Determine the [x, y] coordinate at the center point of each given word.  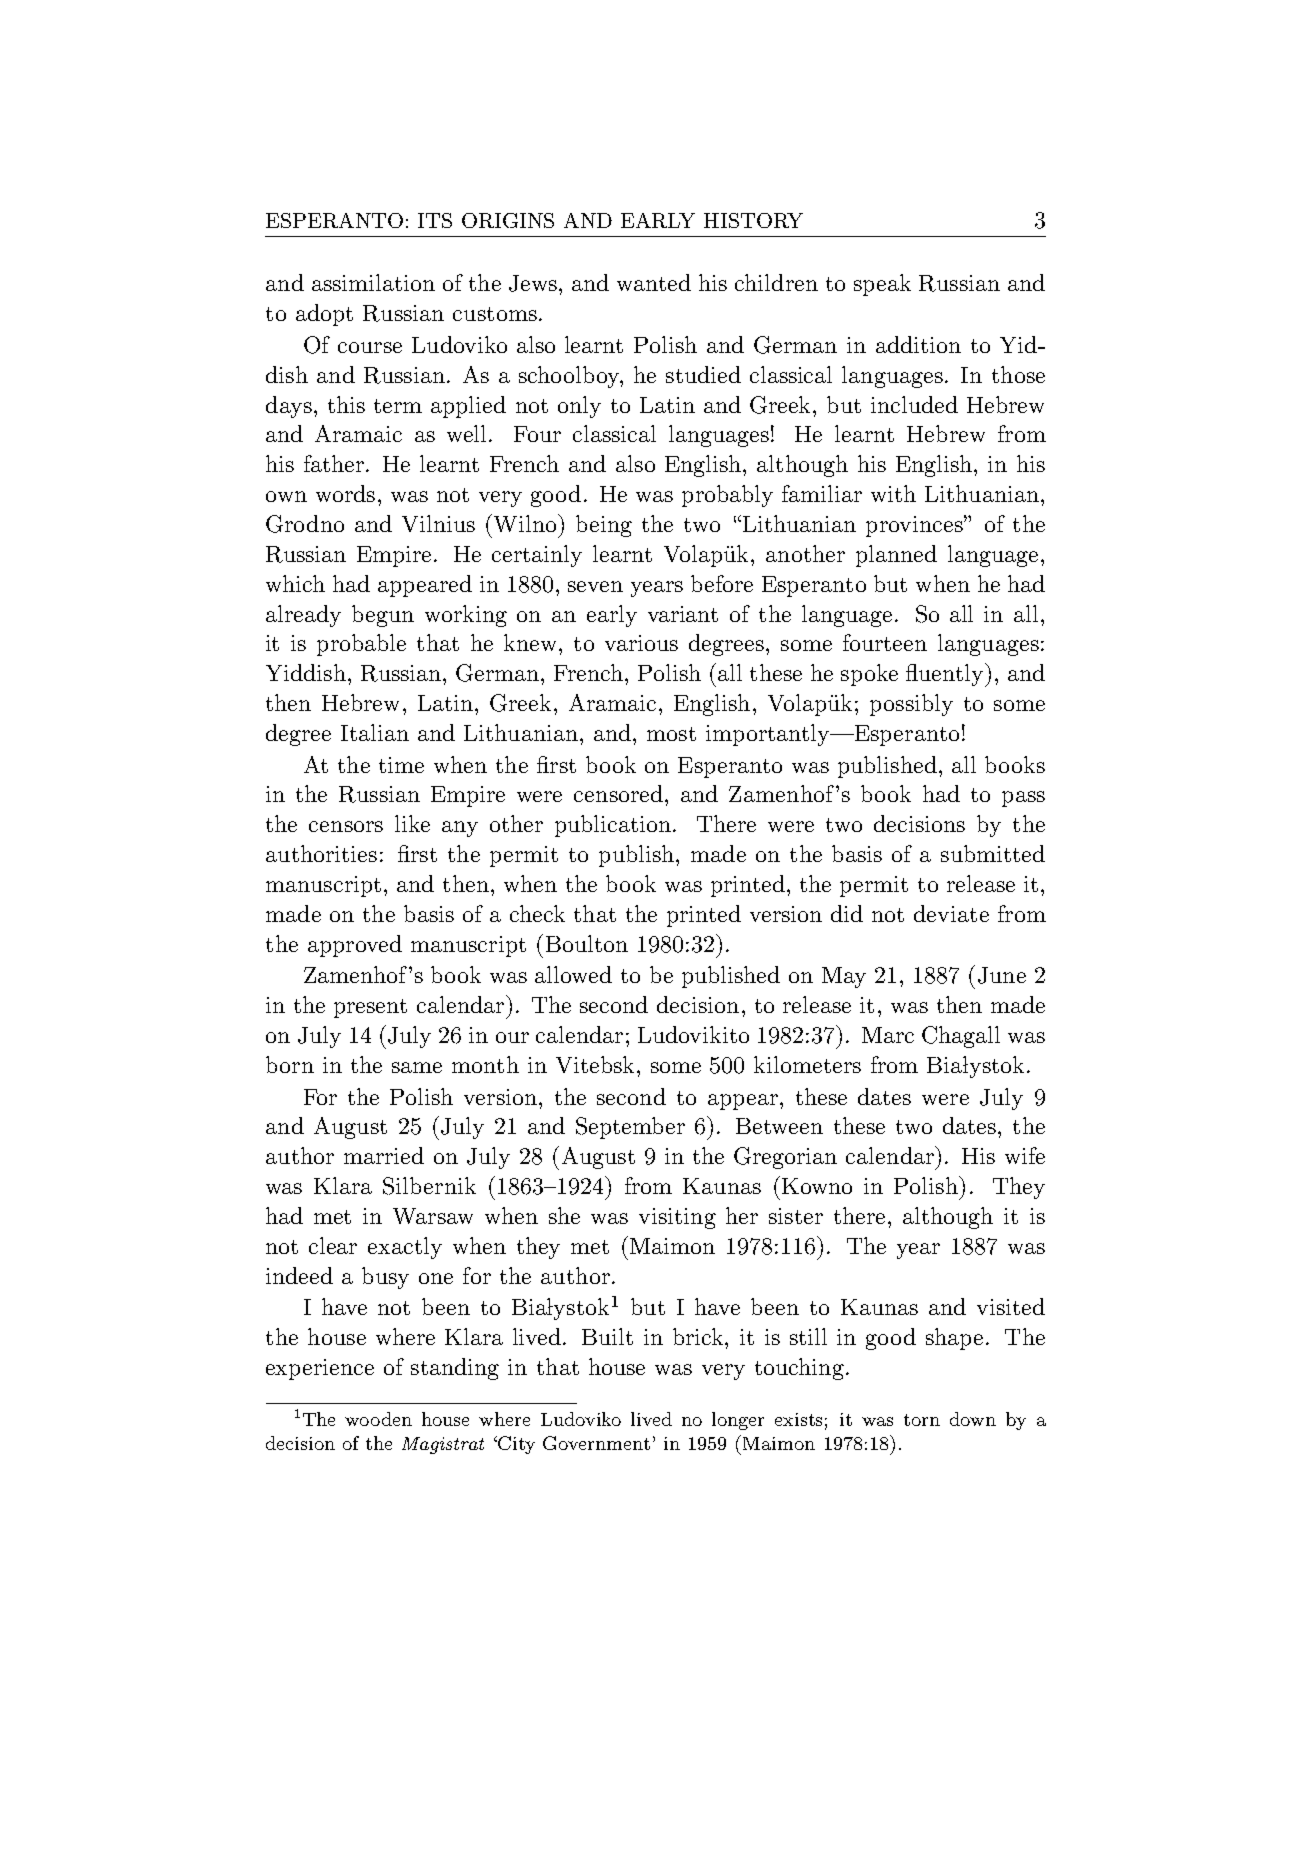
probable [361, 645]
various [641, 643]
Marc [888, 1035]
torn [922, 1420]
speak [882, 285]
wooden [378, 1419]
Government [596, 1443]
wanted [654, 282]
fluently [946, 675]
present [370, 1008]
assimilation [373, 282]
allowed [573, 974]
